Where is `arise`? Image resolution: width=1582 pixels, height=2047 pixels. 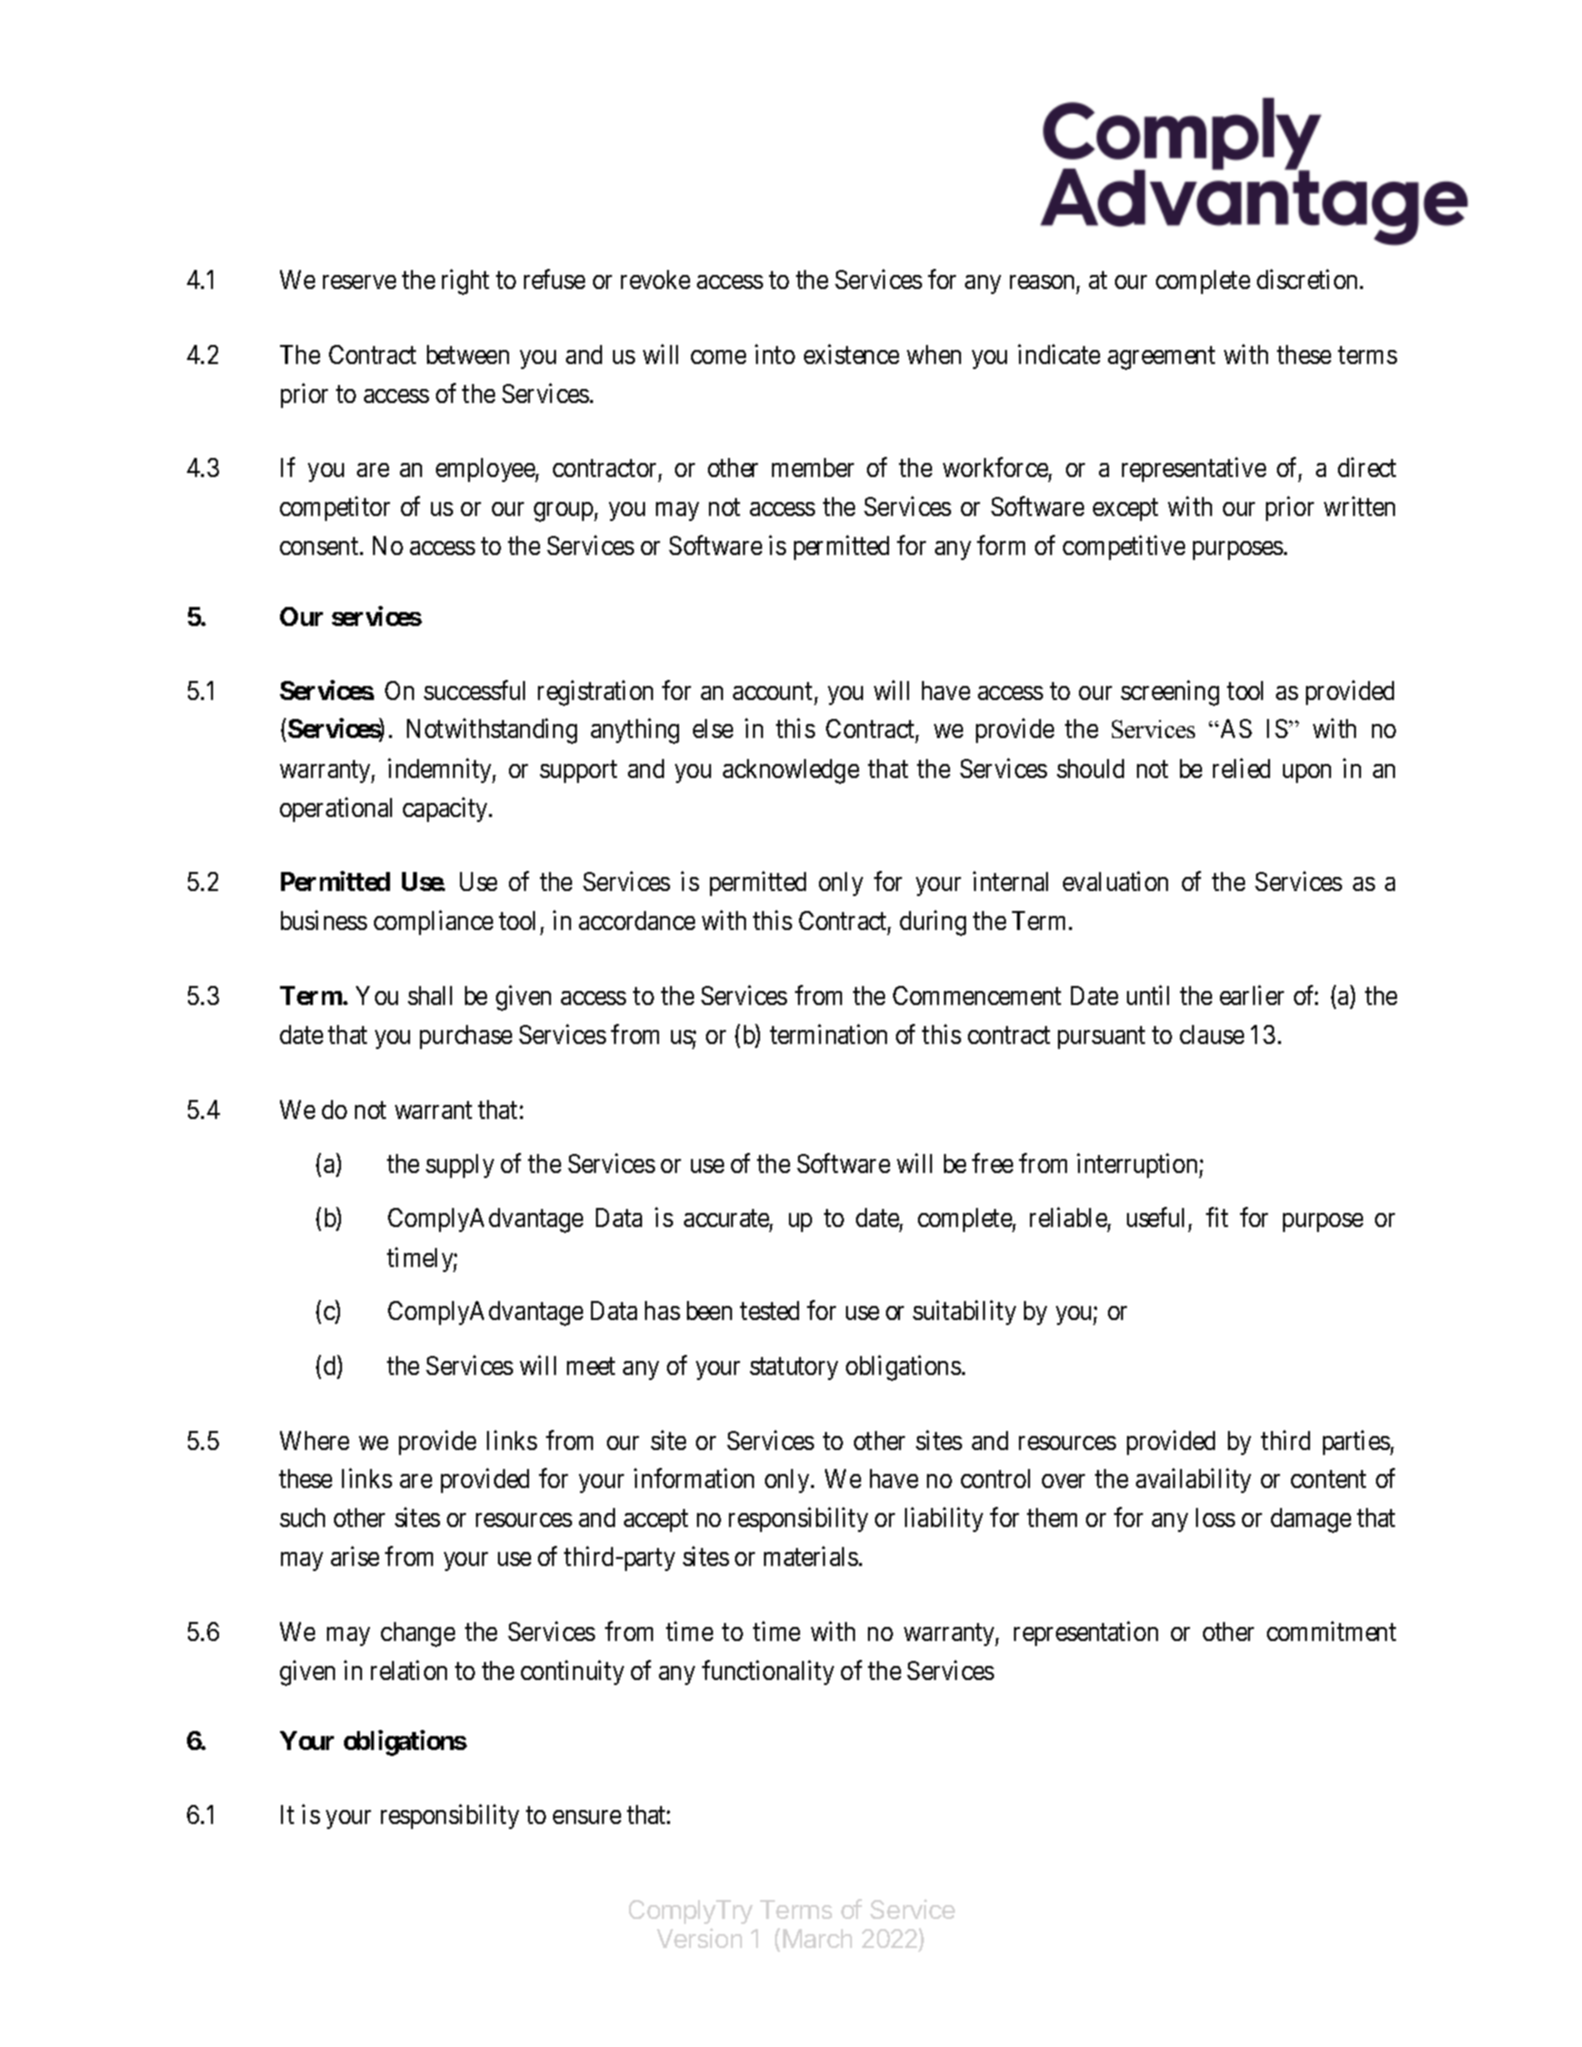
arise is located at coordinates (355, 1556).
